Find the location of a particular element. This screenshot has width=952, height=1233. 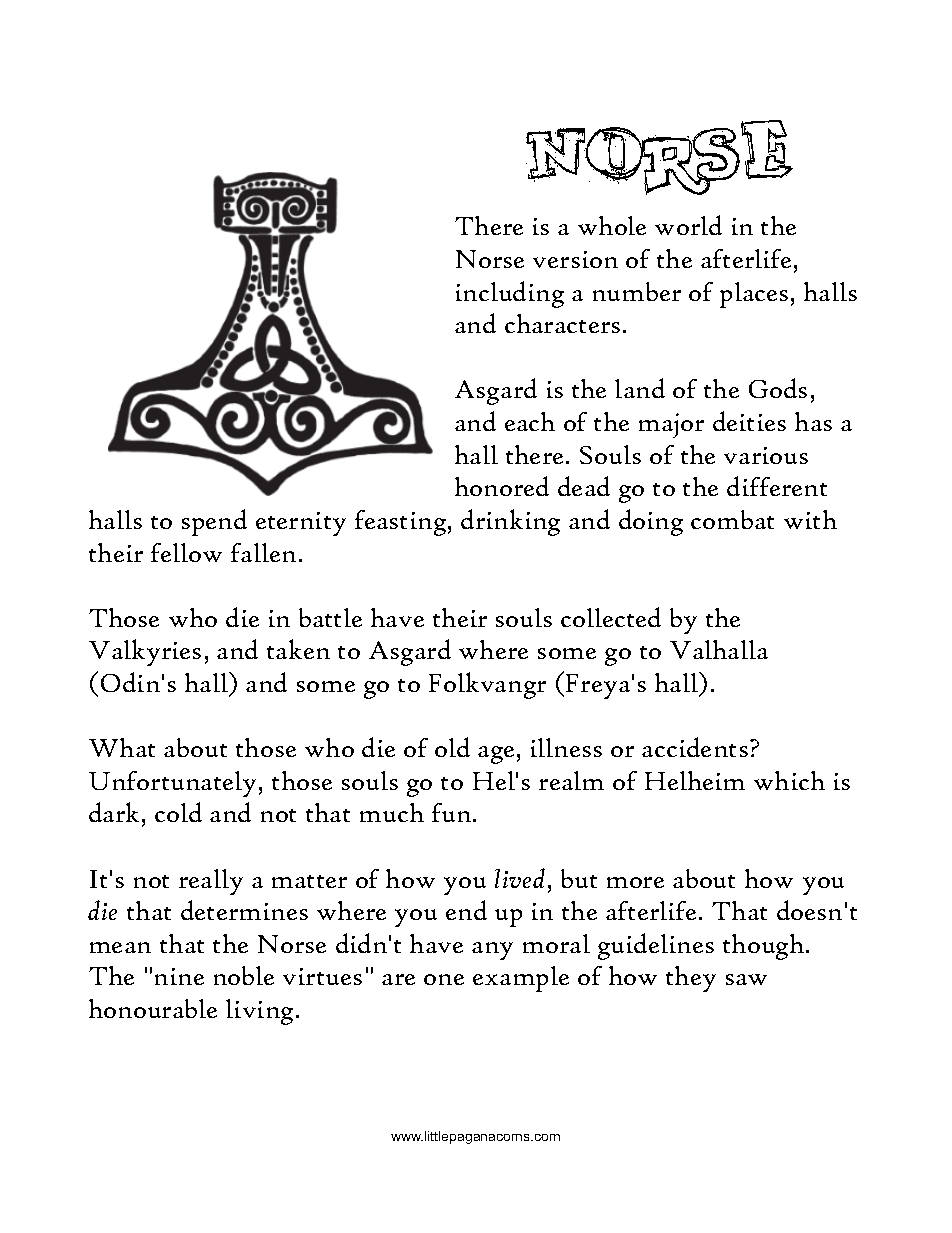

battle is located at coordinates (330, 617).
